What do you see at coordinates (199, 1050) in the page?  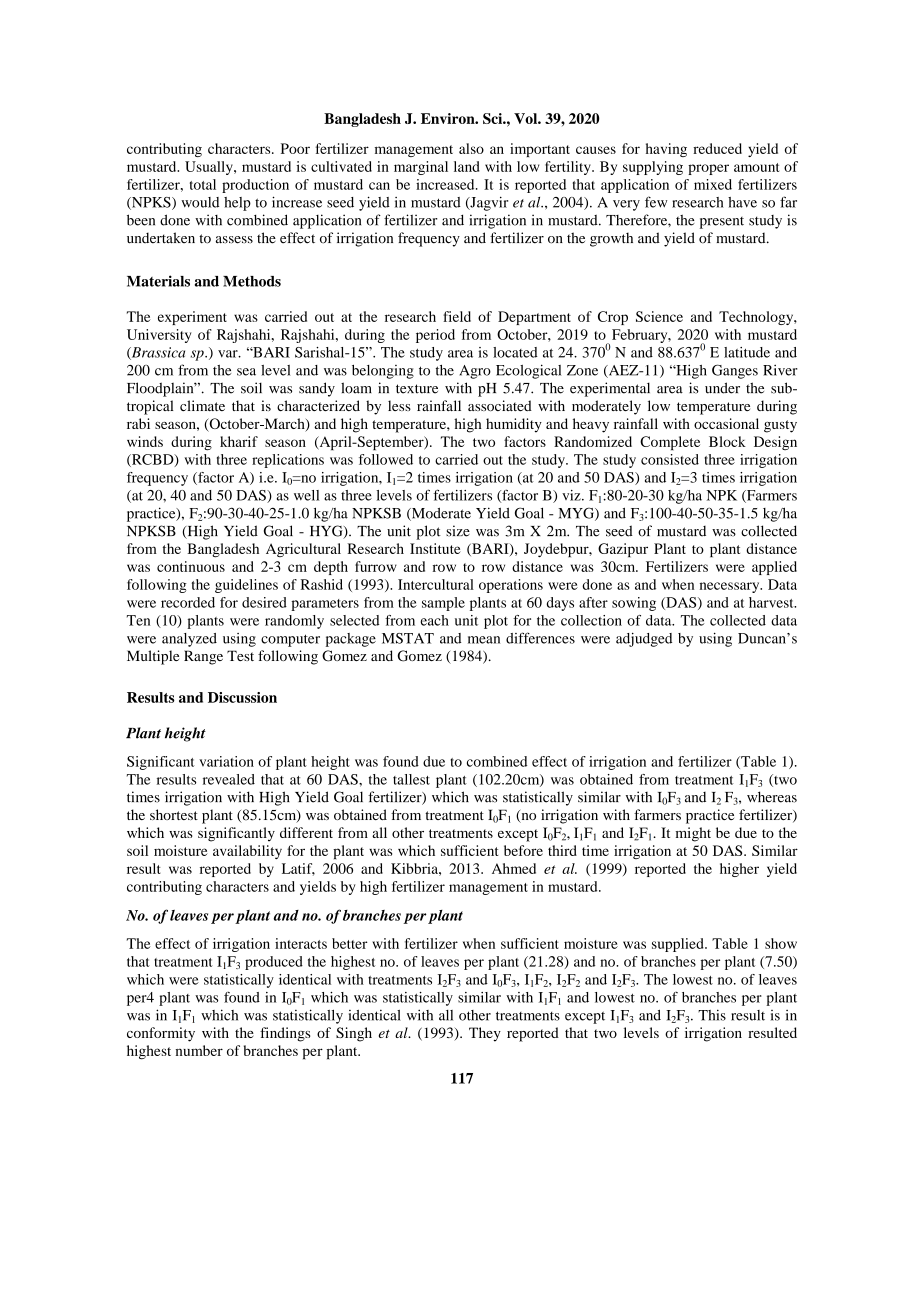 I see `number` at bounding box center [199, 1050].
